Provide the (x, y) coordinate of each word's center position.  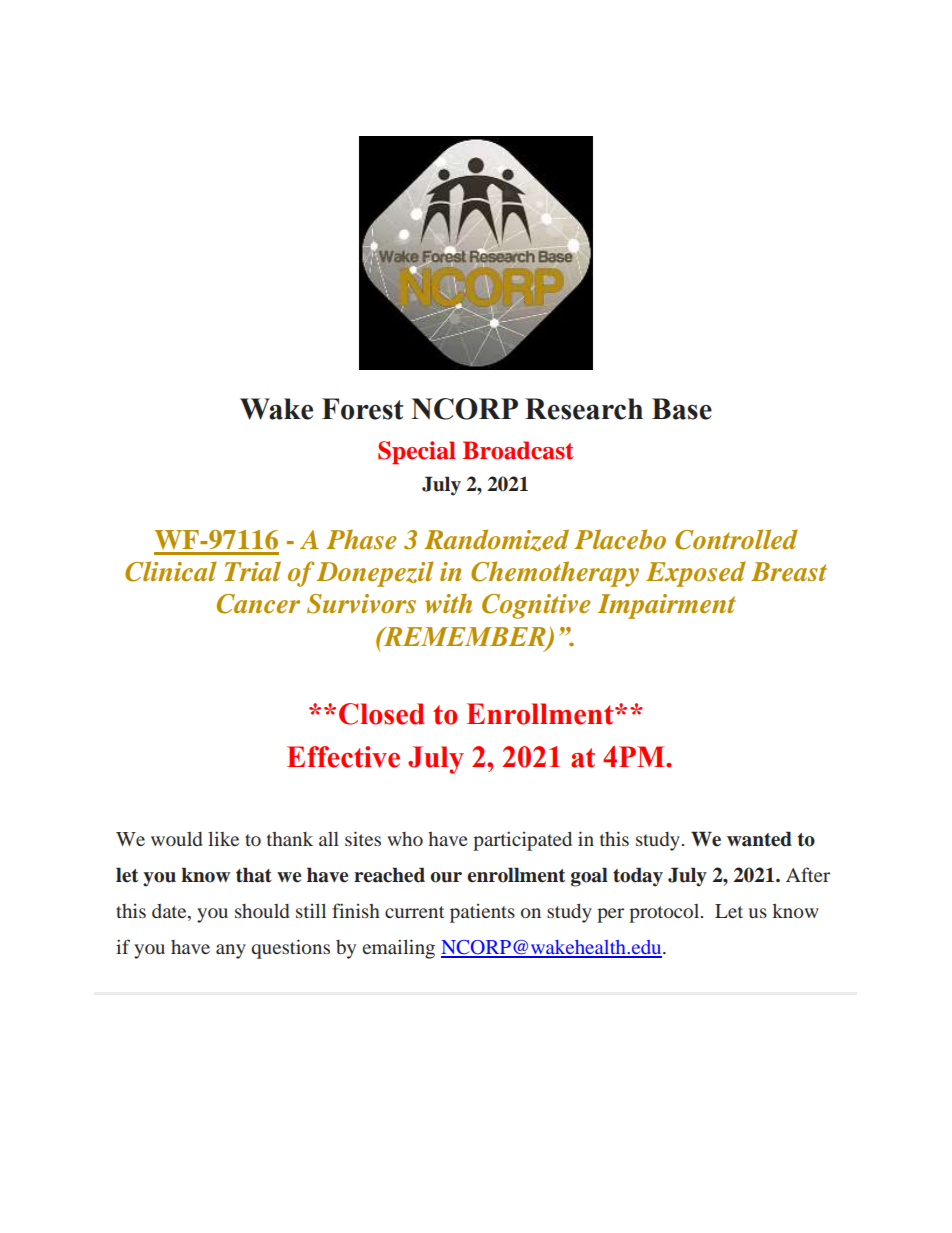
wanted (759, 839)
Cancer (258, 604)
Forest (362, 409)
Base (682, 409)
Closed (382, 714)
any (231, 951)
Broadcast (518, 450)
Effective (343, 757)
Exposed (696, 574)
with (448, 603)
